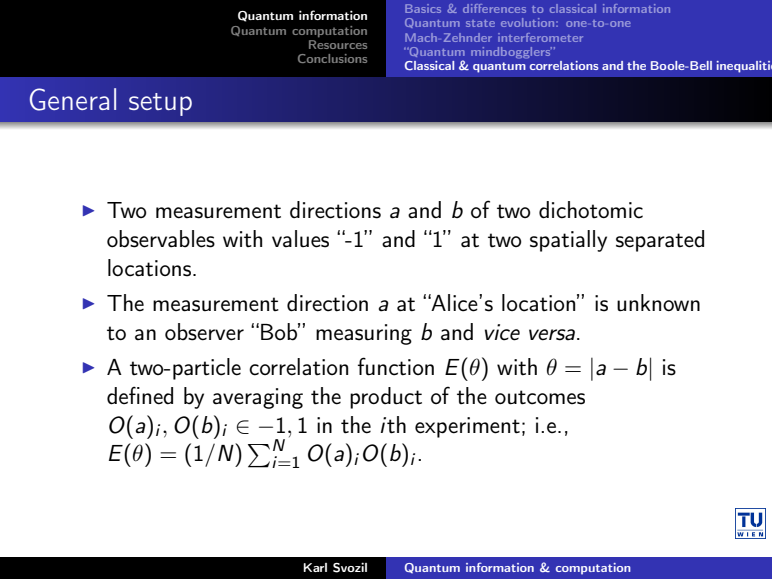 The image size is (772, 579). What do you see at coordinates (161, 239) in the page?
I see `observables` at bounding box center [161, 239].
